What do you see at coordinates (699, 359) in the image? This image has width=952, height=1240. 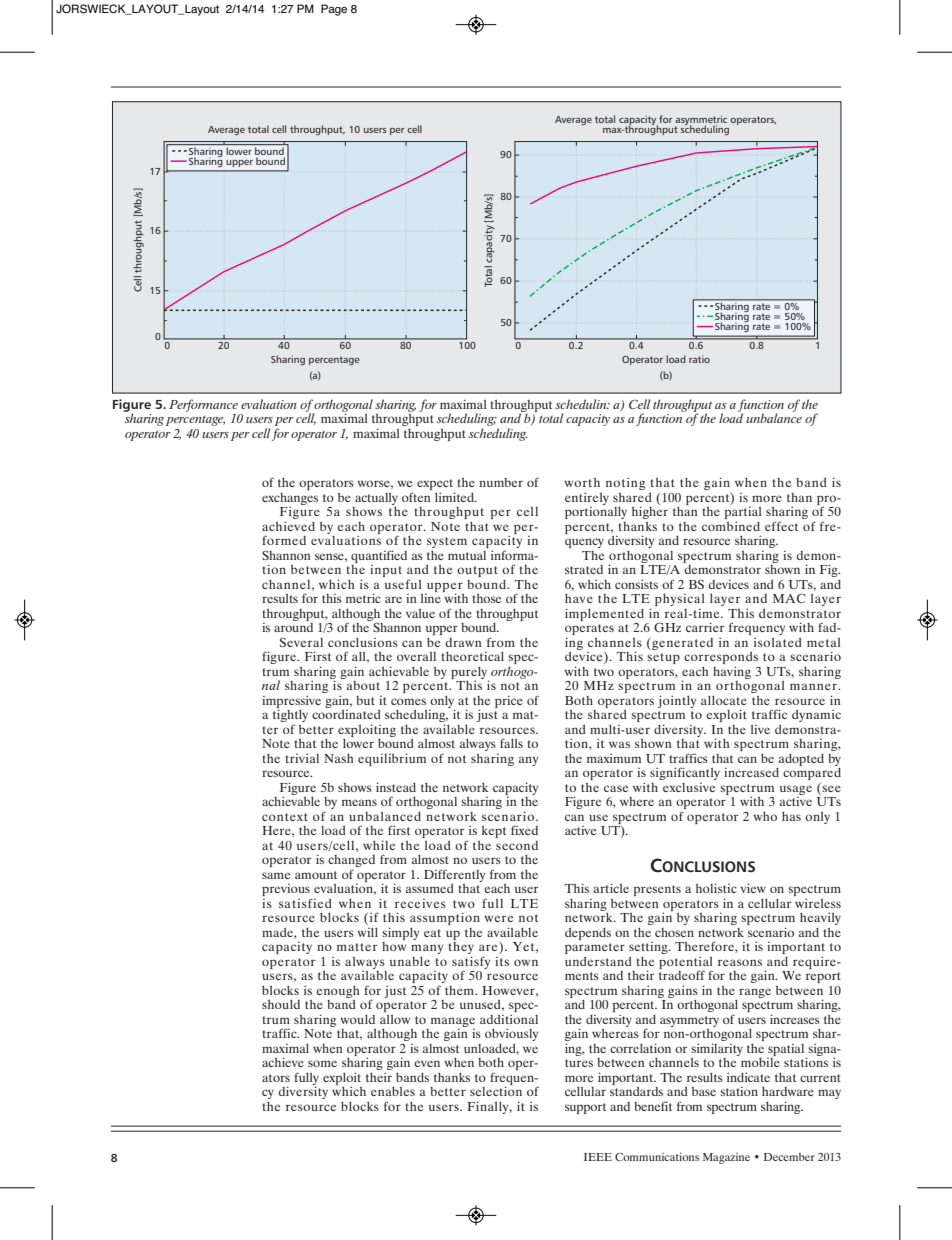 I see `ratio` at bounding box center [699, 359].
